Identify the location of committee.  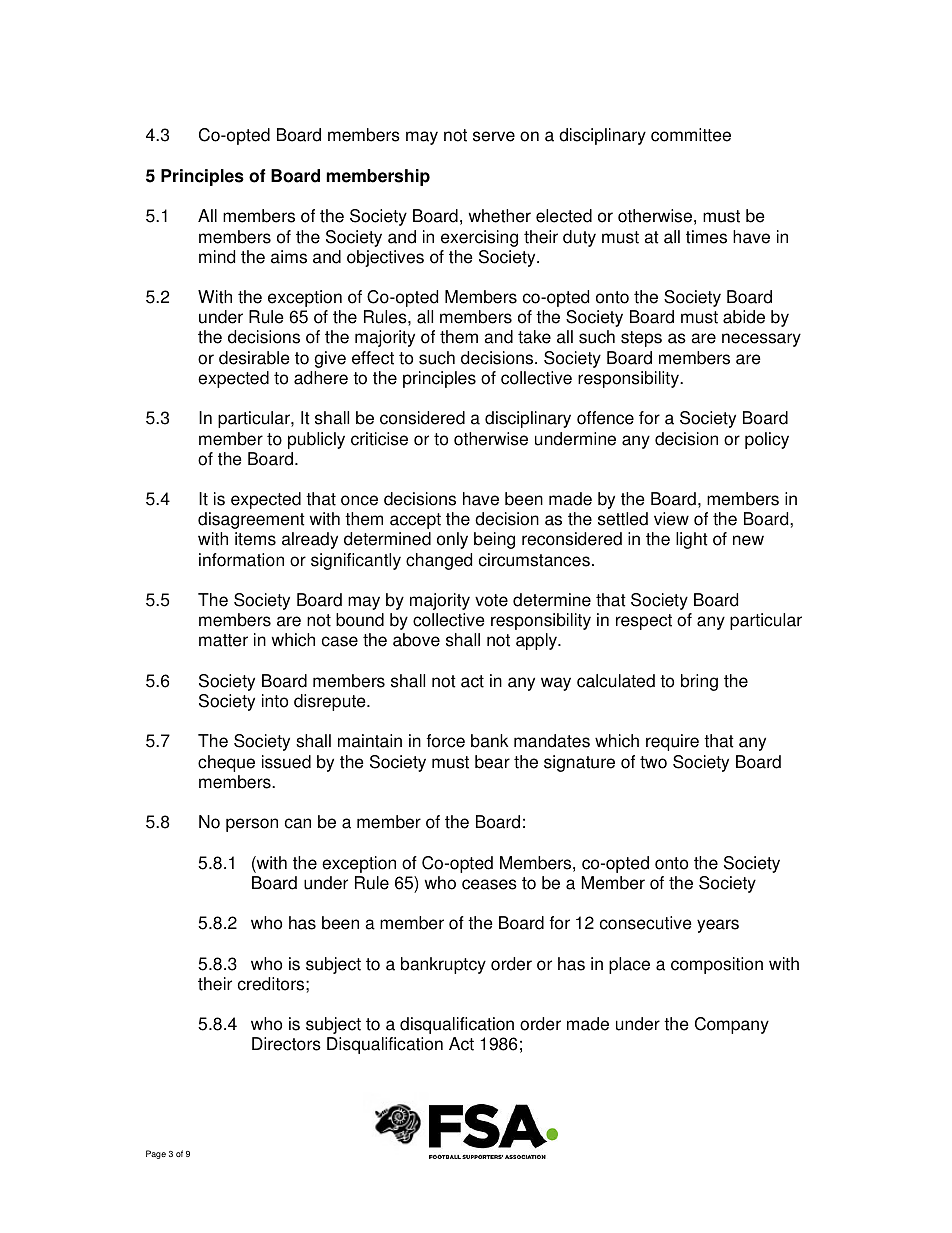
(691, 135).
